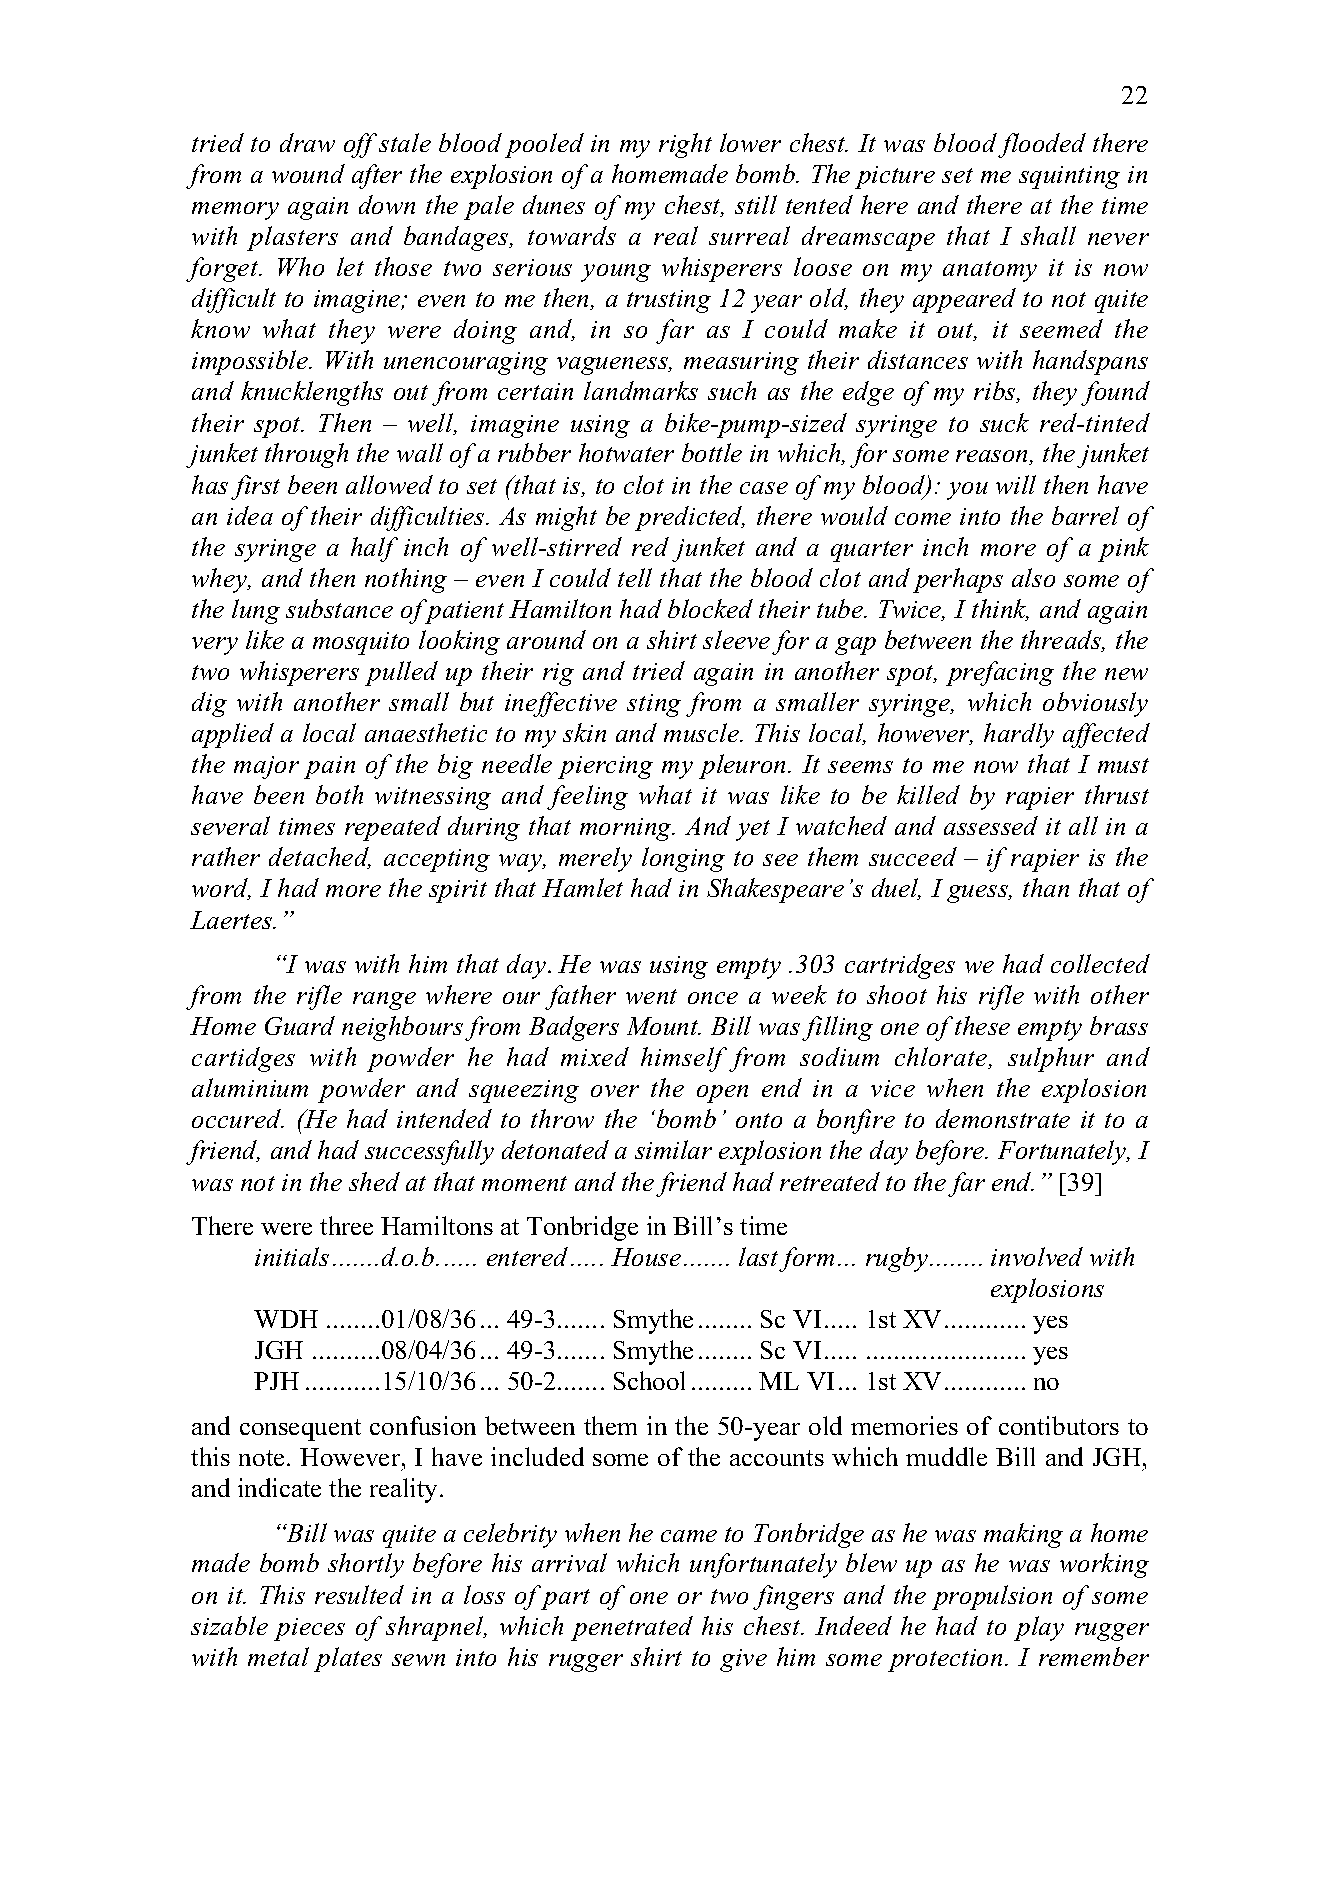 The width and height of the image is (1339, 1895). Describe the element at coordinates (1003, 1118) in the image. I see `demonstrate` at that location.
